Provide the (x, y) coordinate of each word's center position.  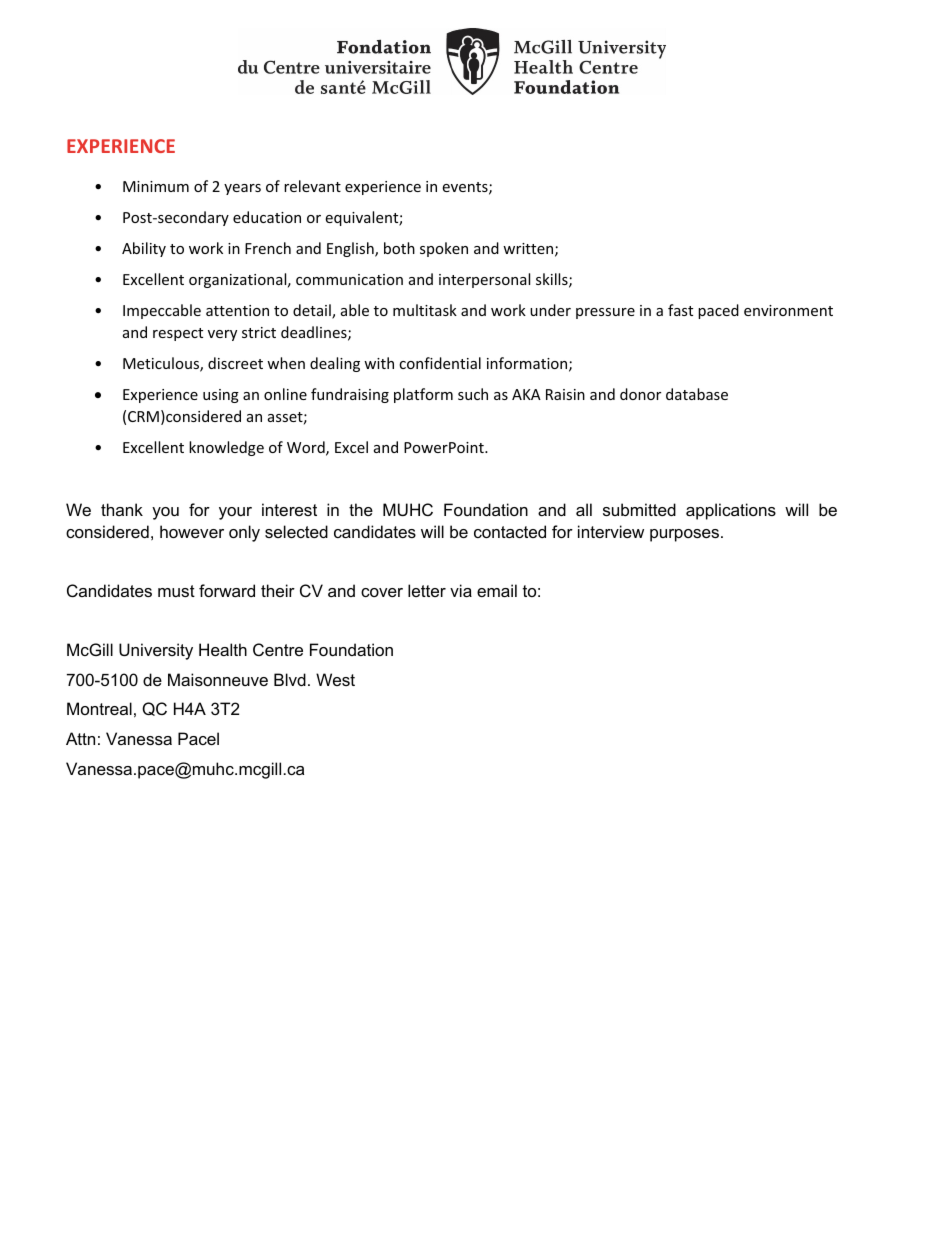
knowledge (226, 448)
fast (680, 310)
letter (427, 590)
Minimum (156, 186)
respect (178, 334)
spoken (444, 249)
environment (788, 310)
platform (423, 395)
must (176, 591)
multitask (425, 310)
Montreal (99, 708)
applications (731, 511)
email (497, 590)
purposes (684, 535)
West (335, 679)
